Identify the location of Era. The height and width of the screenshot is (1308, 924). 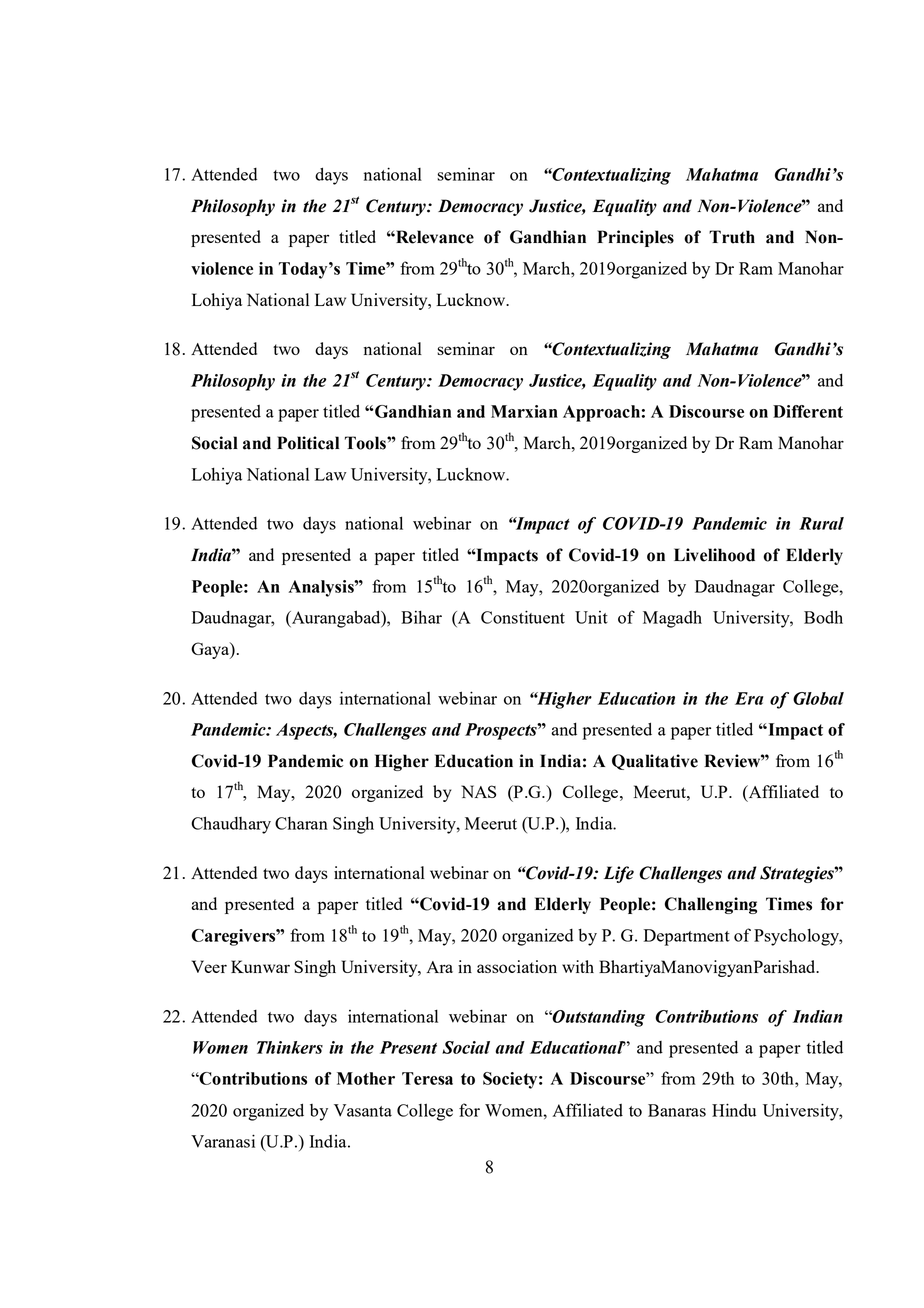
(749, 698).
